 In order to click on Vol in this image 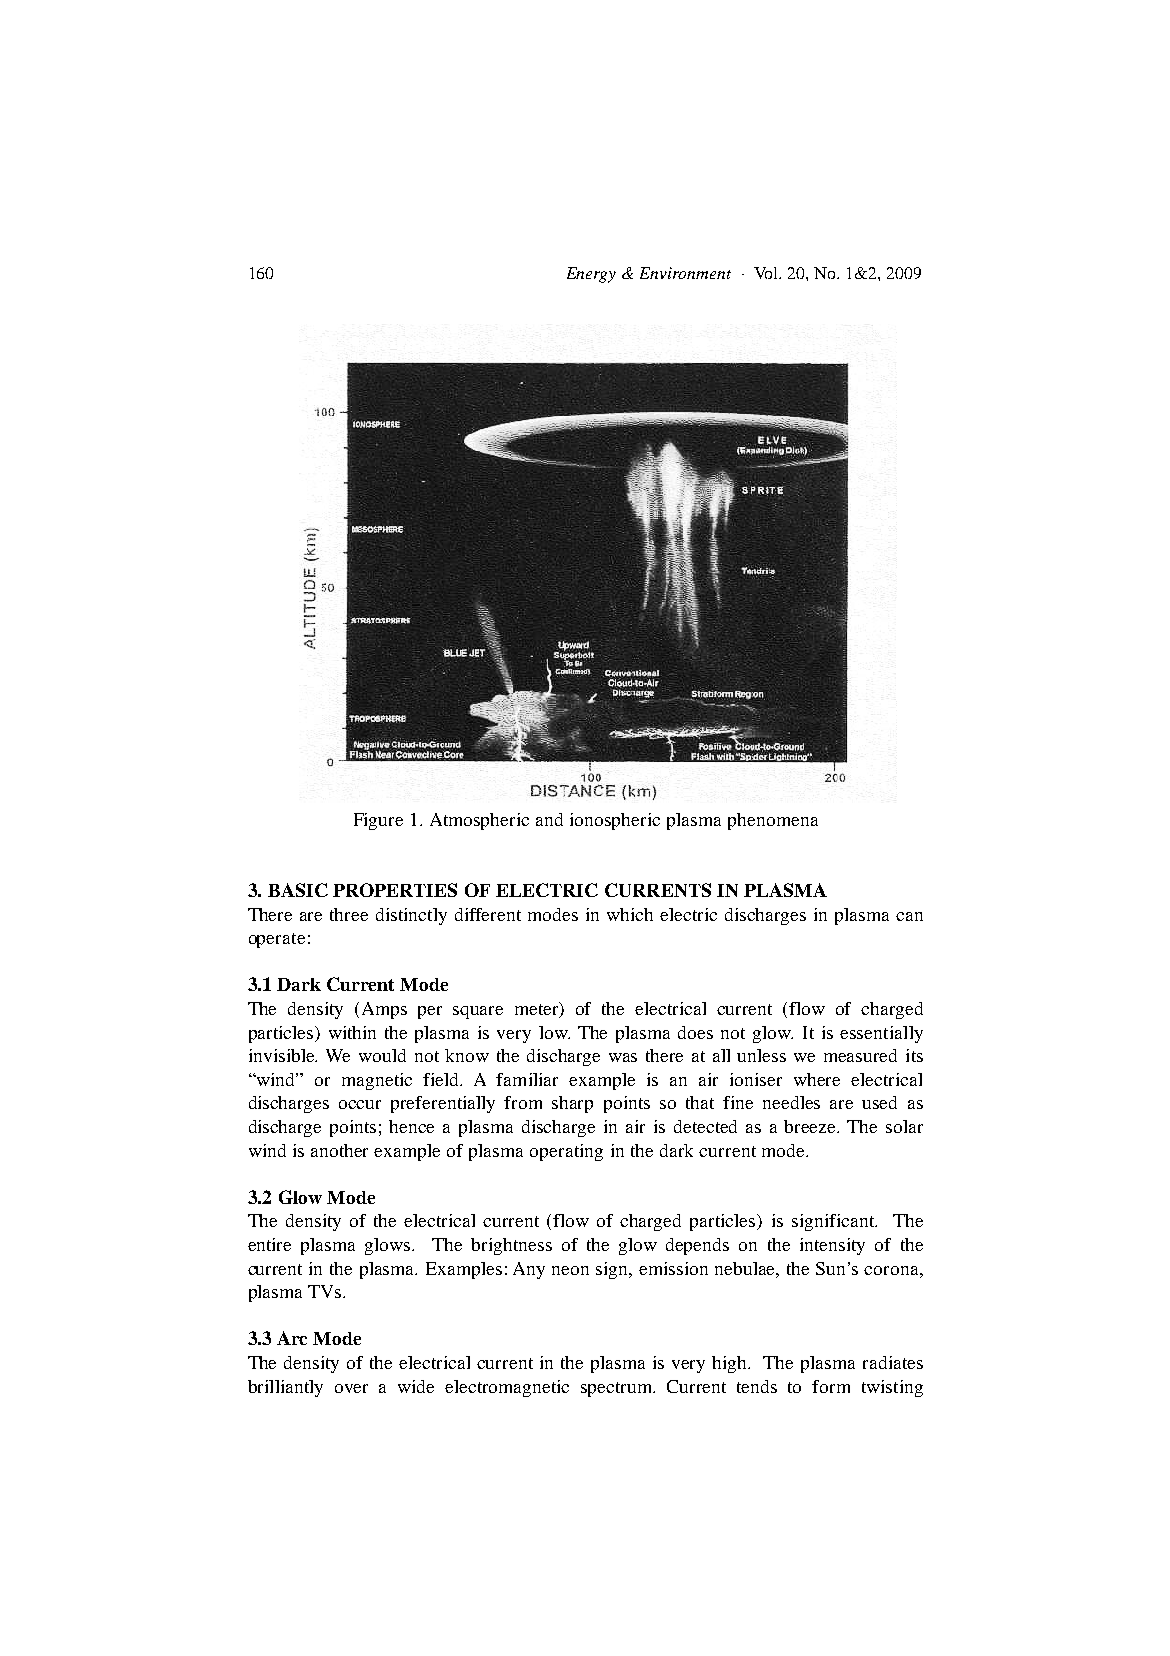, I will do `click(767, 273)`.
